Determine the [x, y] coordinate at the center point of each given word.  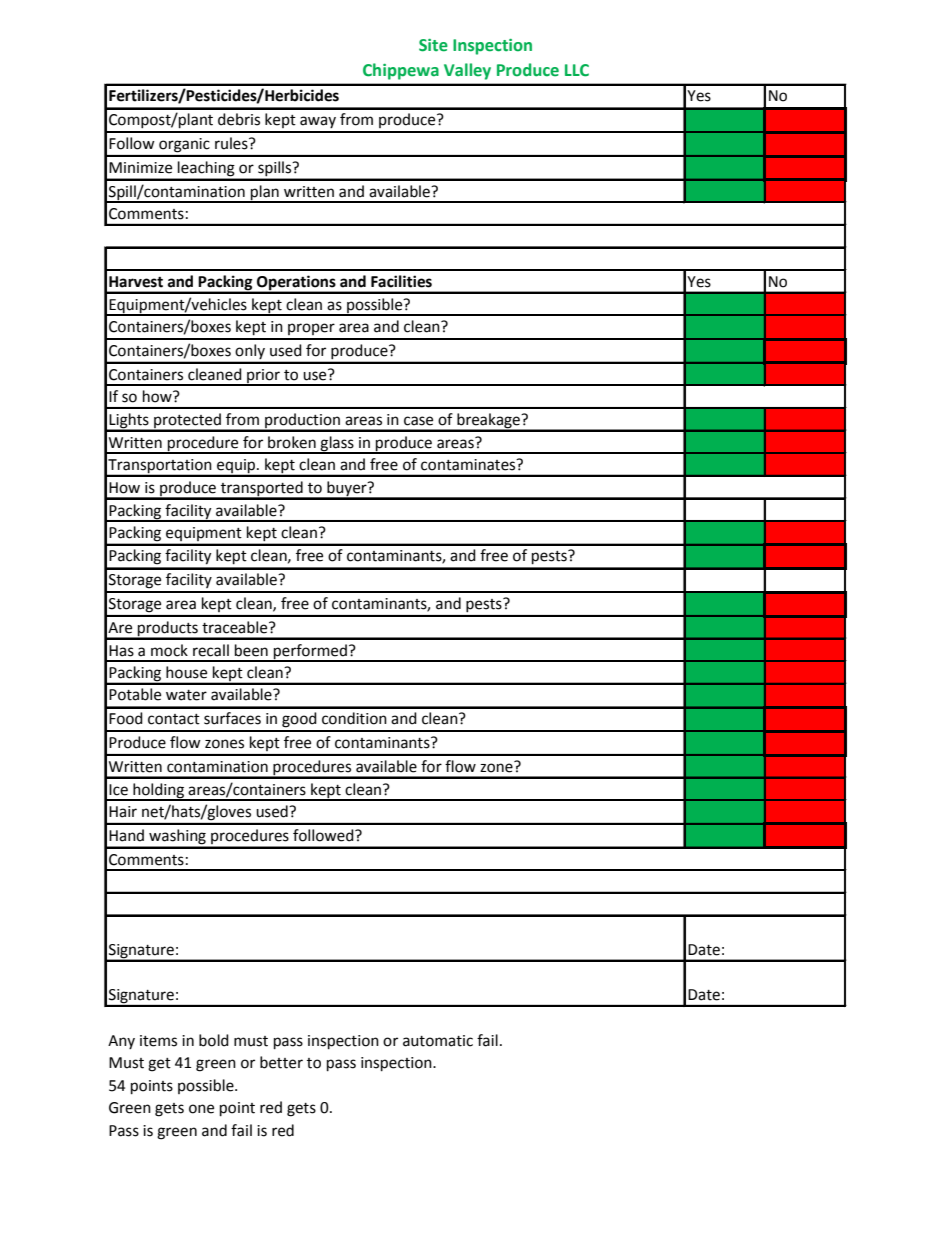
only [250, 351]
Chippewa [401, 71]
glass [337, 444]
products [168, 630]
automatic [438, 1041]
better [281, 1062]
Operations [296, 284]
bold [214, 1040]
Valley [467, 71]
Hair [123, 812]
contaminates [469, 465]
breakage [488, 422]
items [158, 1041]
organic [184, 145]
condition [354, 718]
